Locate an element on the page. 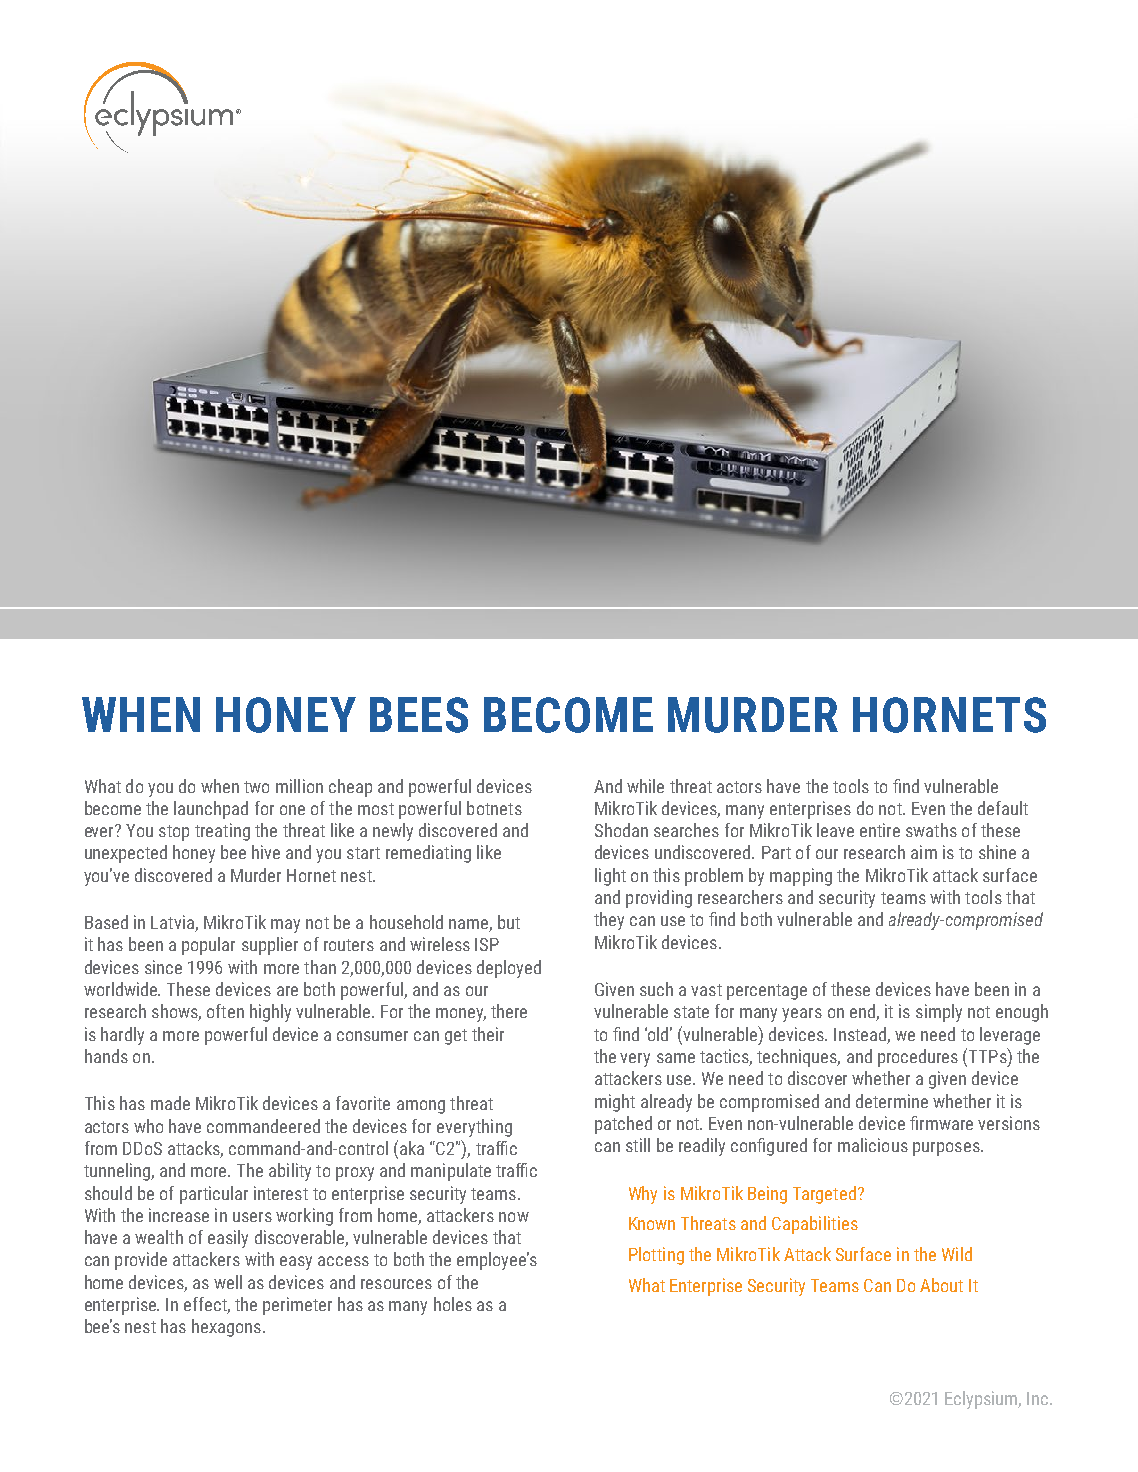 The width and height of the document is (1138, 1472). they is located at coordinates (609, 921).
